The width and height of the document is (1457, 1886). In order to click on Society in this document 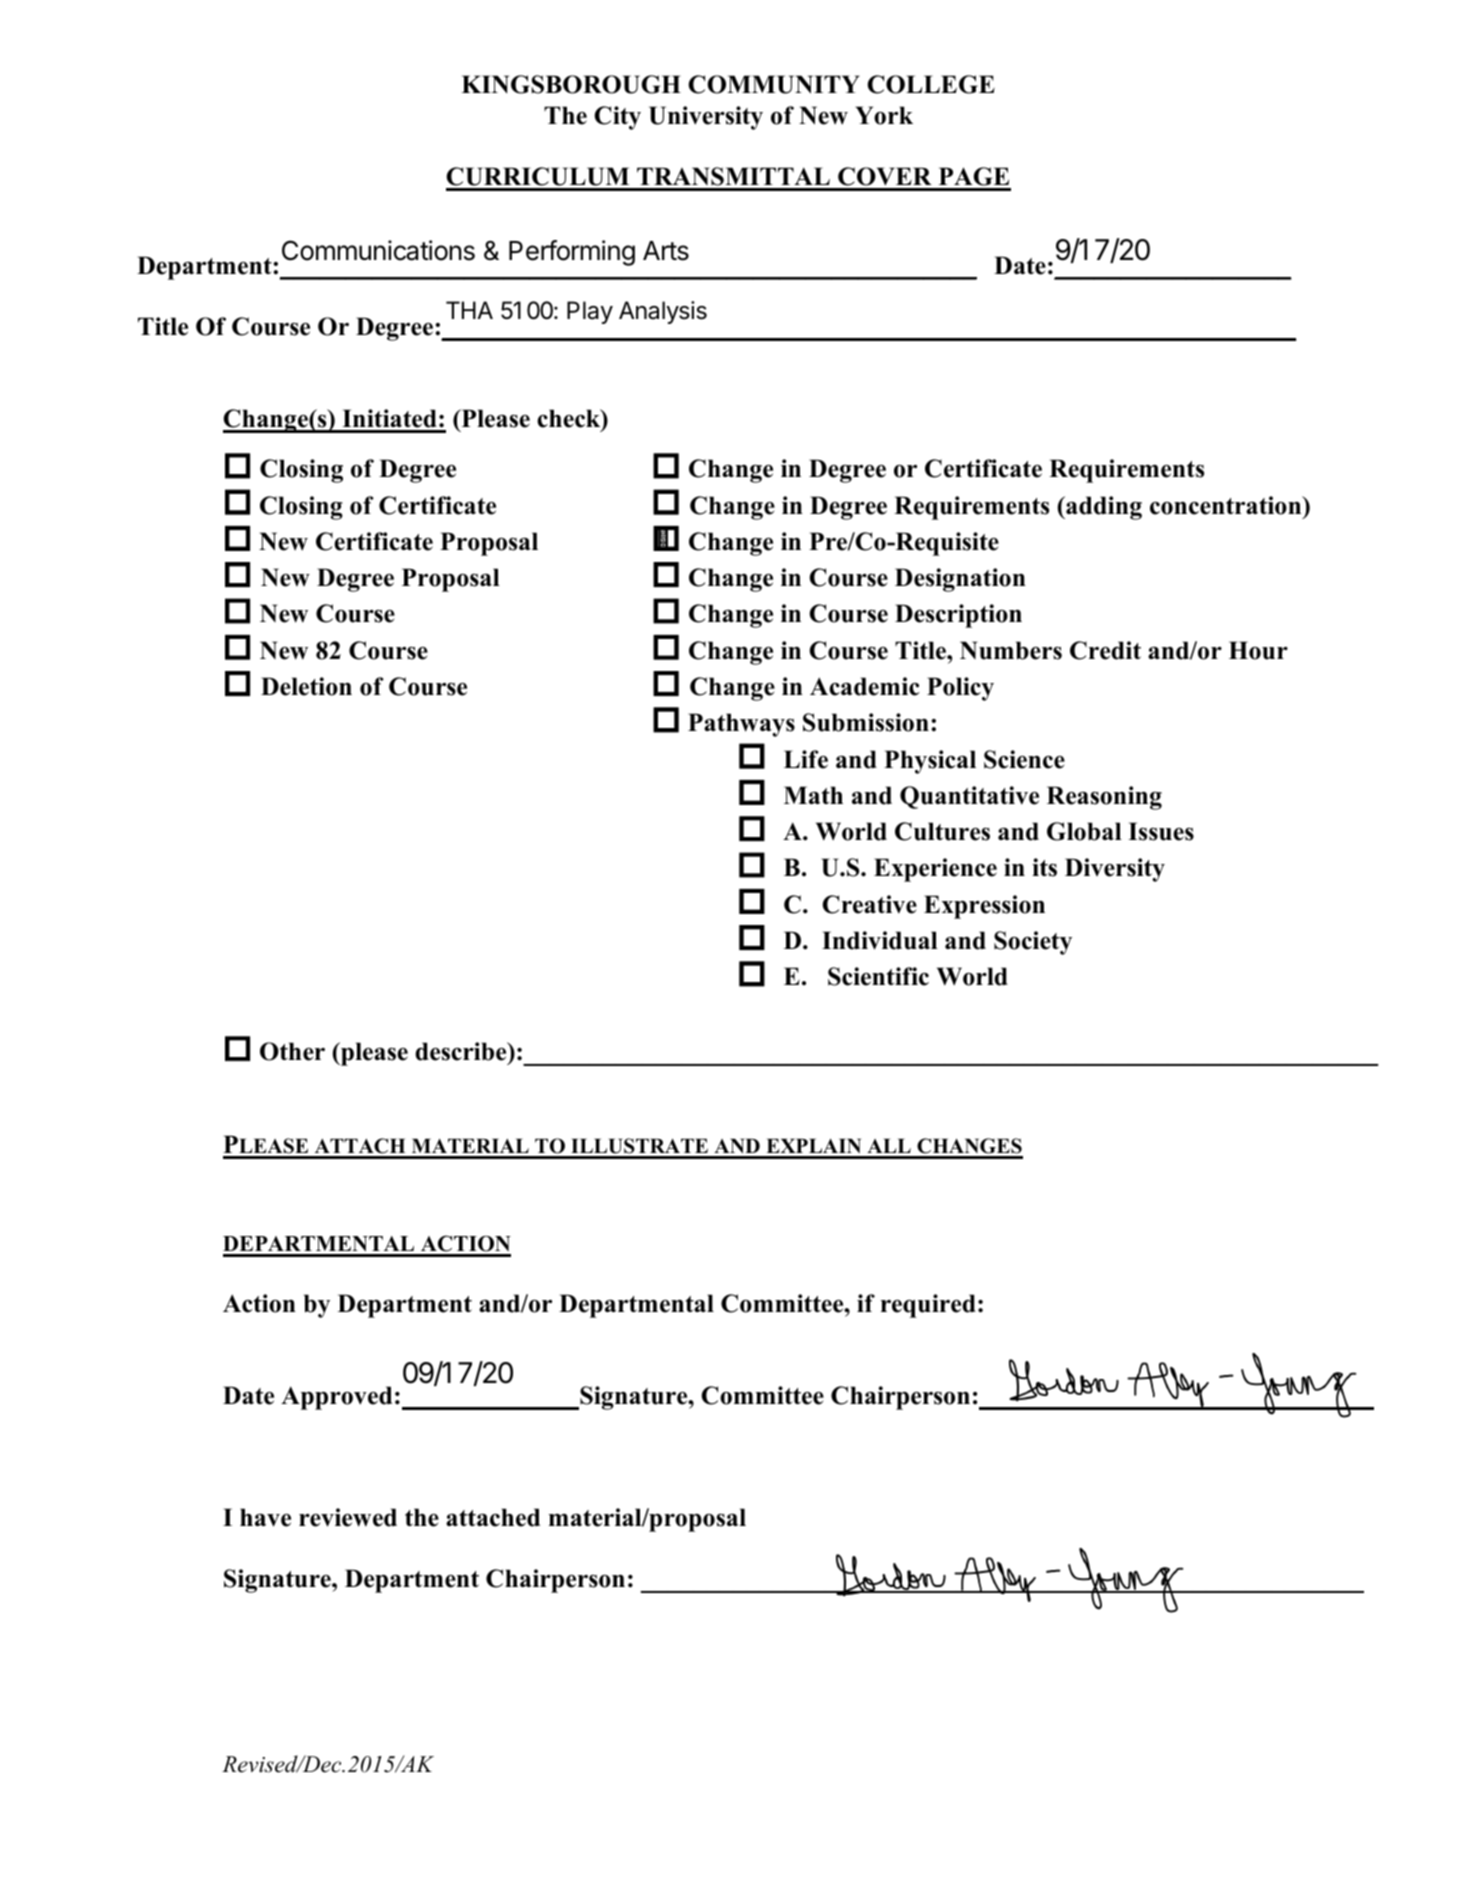, I will do `click(1033, 943)`.
